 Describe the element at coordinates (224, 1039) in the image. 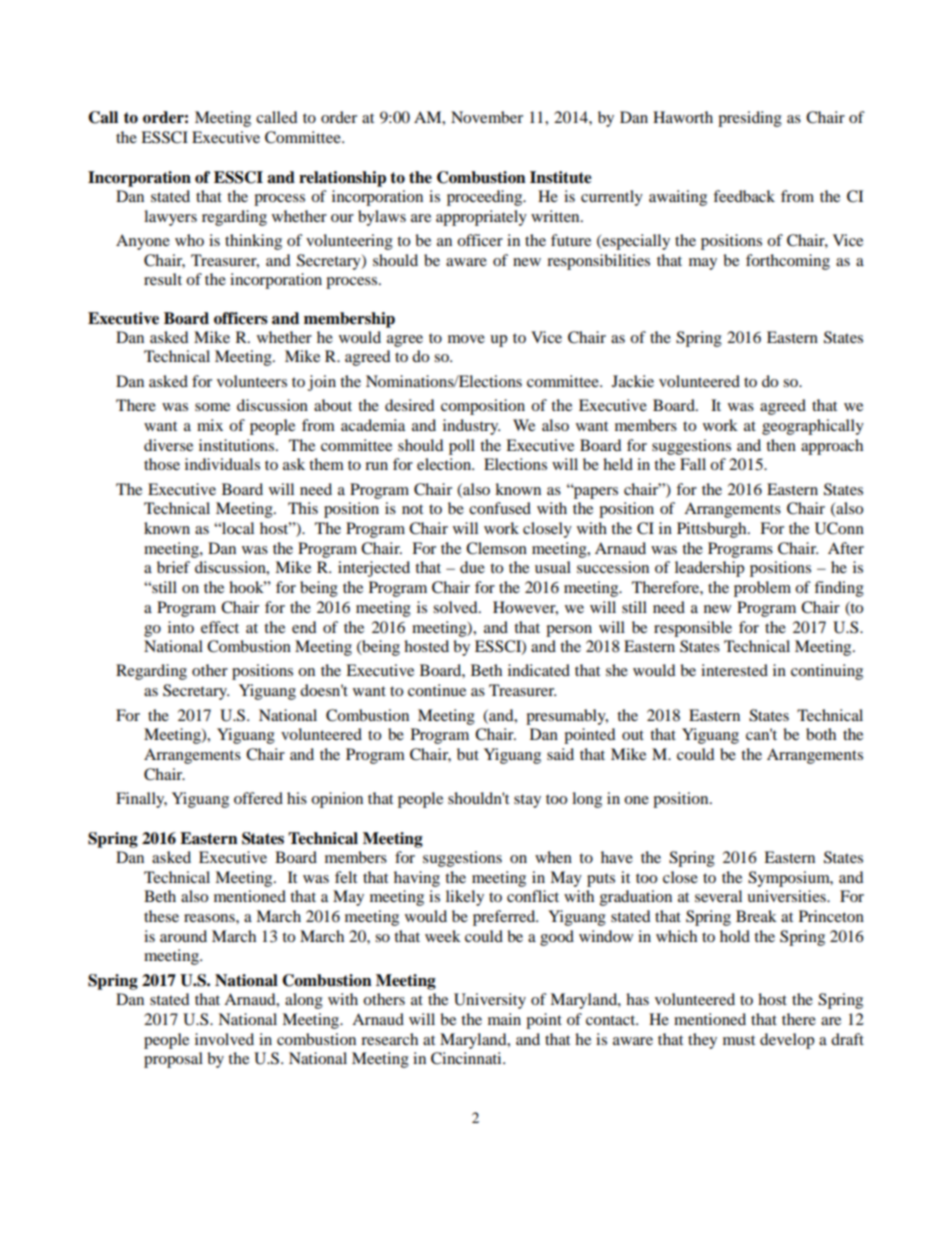

I see `involved` at that location.
